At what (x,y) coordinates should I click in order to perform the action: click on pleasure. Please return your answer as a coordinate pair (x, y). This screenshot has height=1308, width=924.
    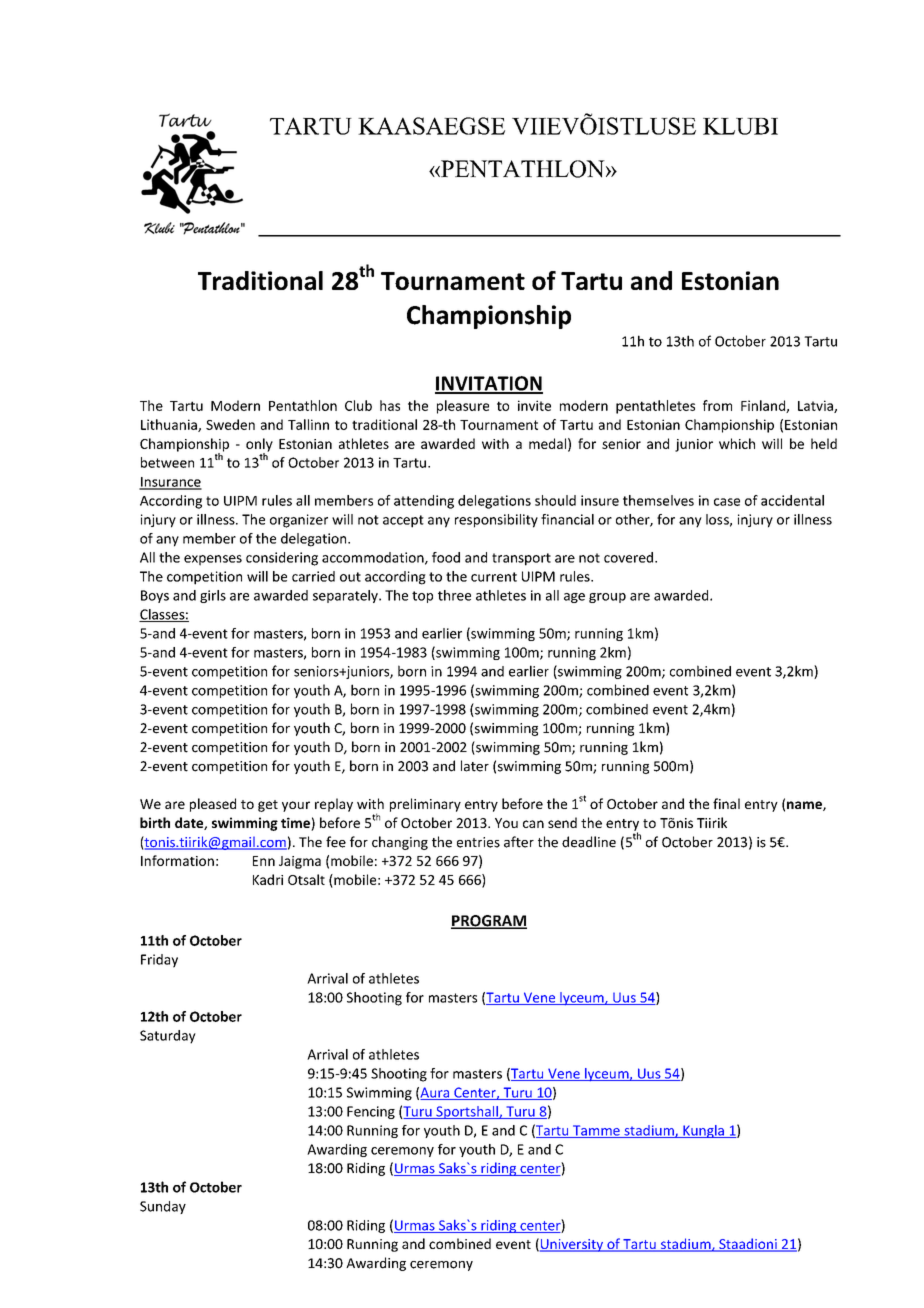
    Looking at the image, I should click on (463, 407).
